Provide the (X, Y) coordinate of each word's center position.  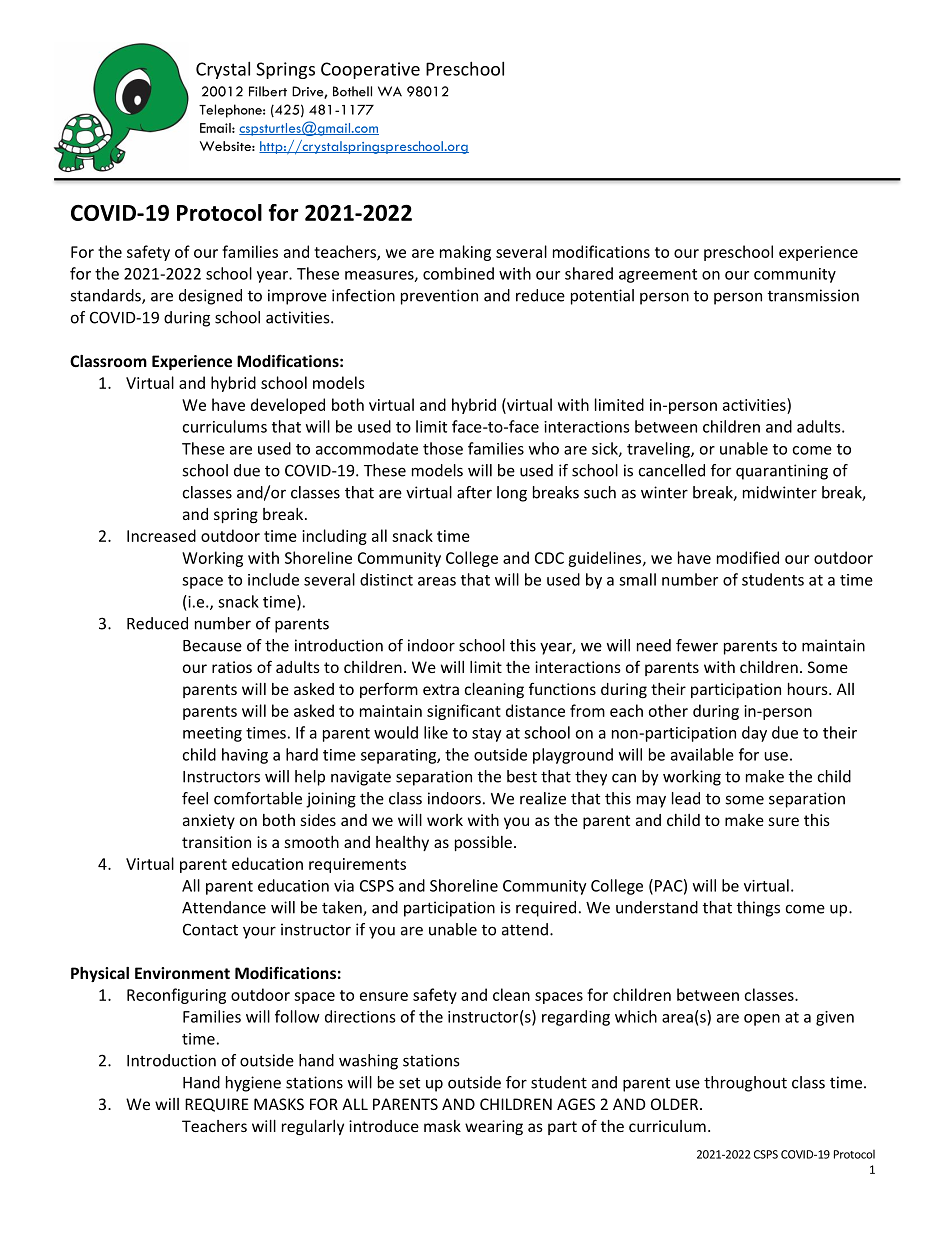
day (754, 734)
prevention (439, 297)
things (758, 909)
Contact (210, 930)
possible (483, 843)
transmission (813, 295)
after (474, 492)
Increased (161, 535)
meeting (212, 734)
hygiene (253, 1084)
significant (464, 712)
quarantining (782, 472)
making (465, 253)
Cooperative (370, 70)
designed (210, 297)
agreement (658, 276)
